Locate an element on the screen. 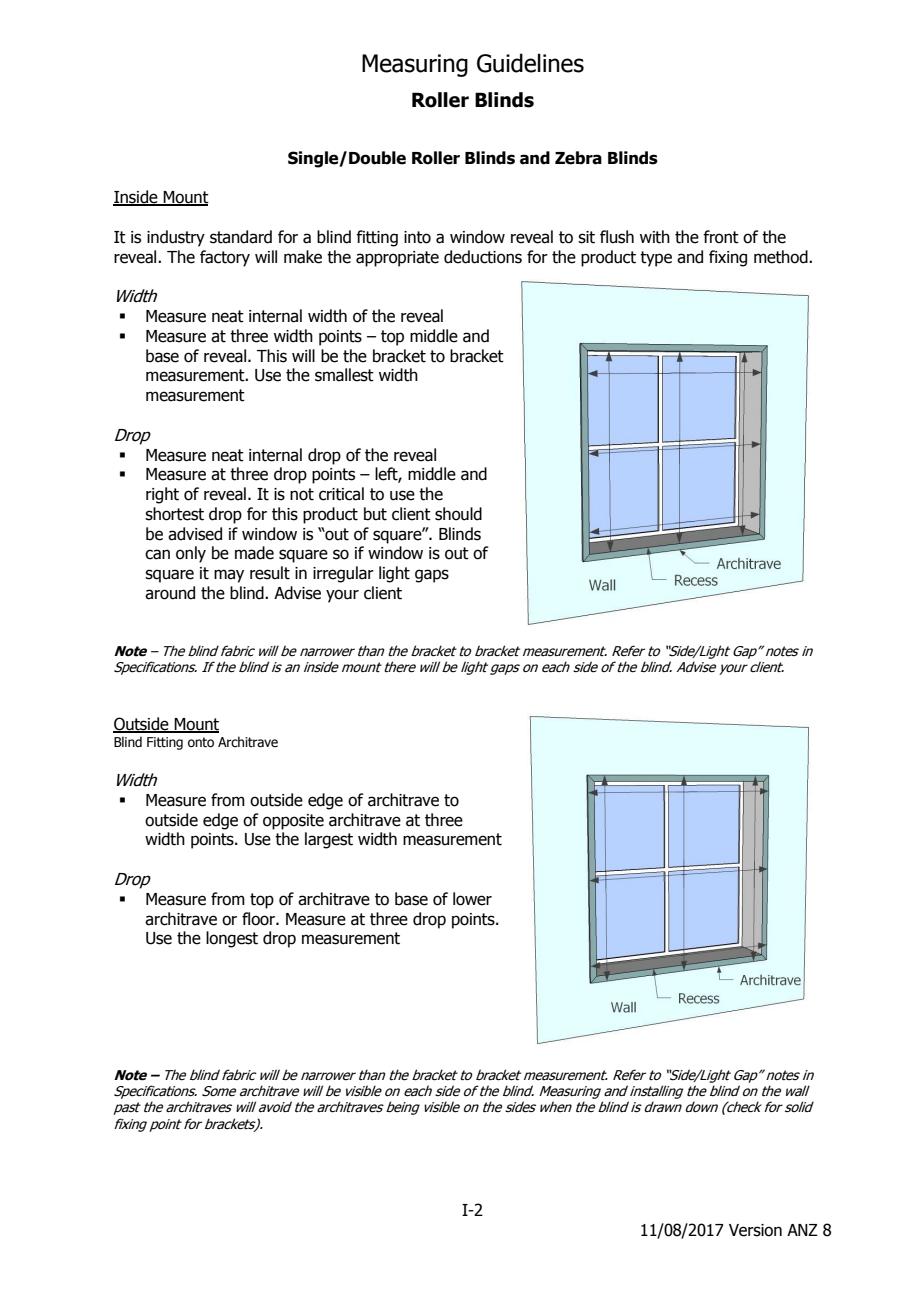 The height and width of the screenshot is (1308, 924). ANZ is located at coordinates (802, 1230).
